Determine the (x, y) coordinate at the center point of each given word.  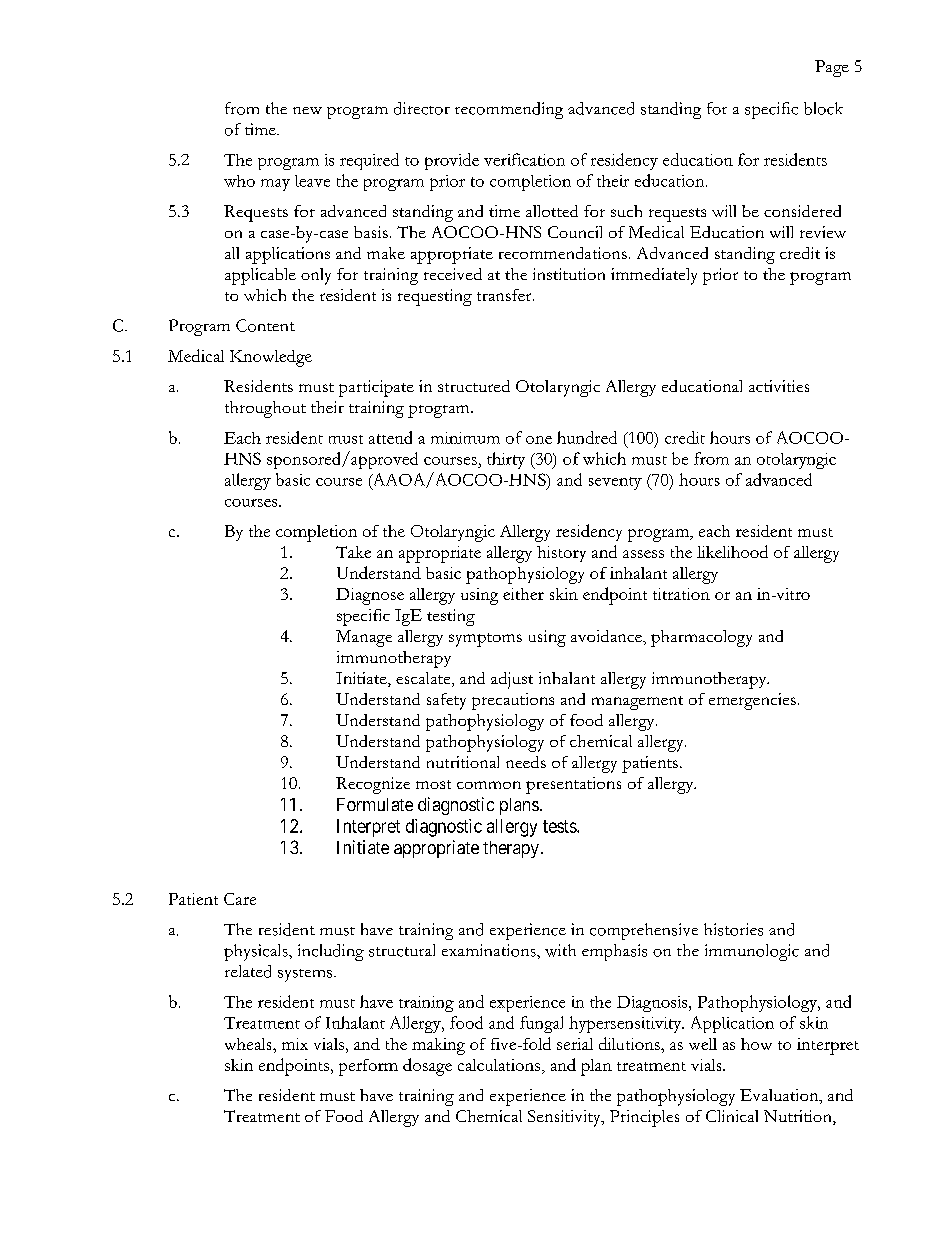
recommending (509, 110)
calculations (500, 1065)
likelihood (732, 551)
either (523, 594)
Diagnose (370, 596)
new (307, 110)
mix (295, 1044)
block (823, 108)
